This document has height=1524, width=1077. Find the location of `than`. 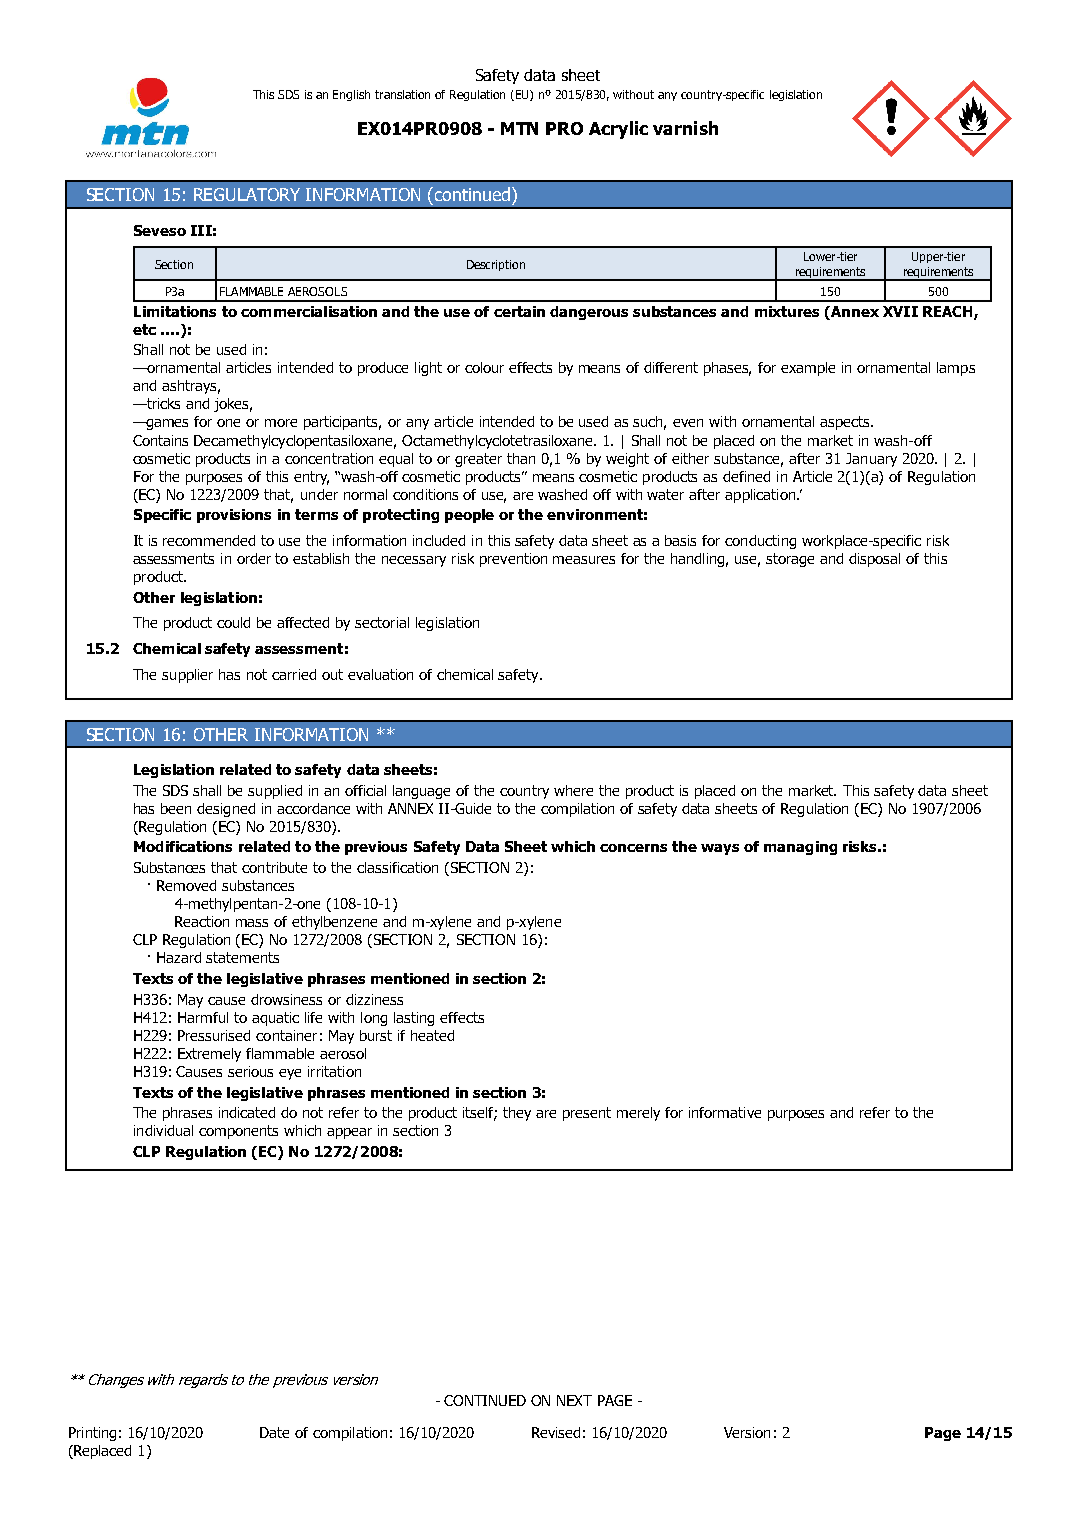

than is located at coordinates (521, 458).
